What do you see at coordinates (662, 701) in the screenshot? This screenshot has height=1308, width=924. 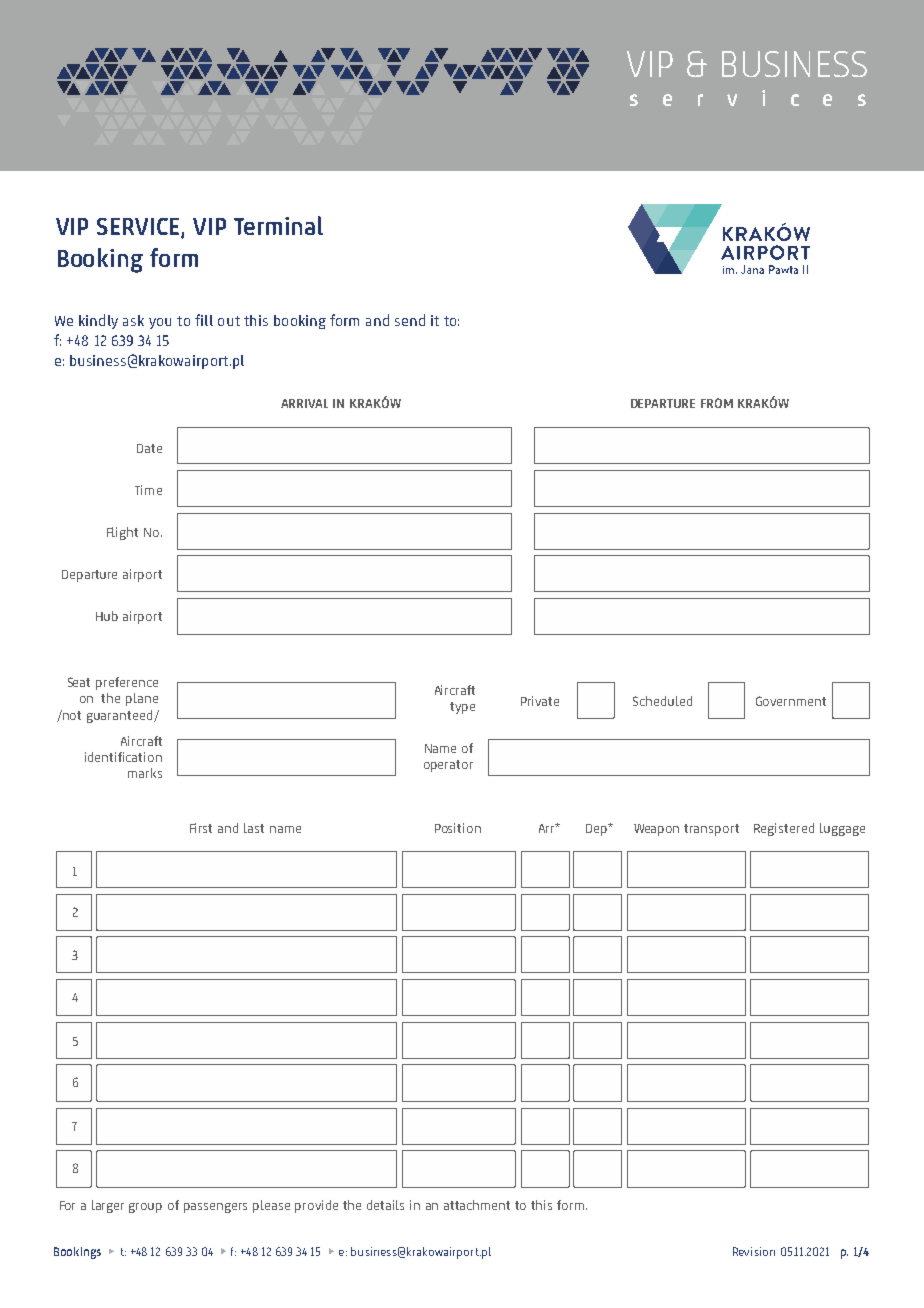 I see `Scheduled` at bounding box center [662, 701].
